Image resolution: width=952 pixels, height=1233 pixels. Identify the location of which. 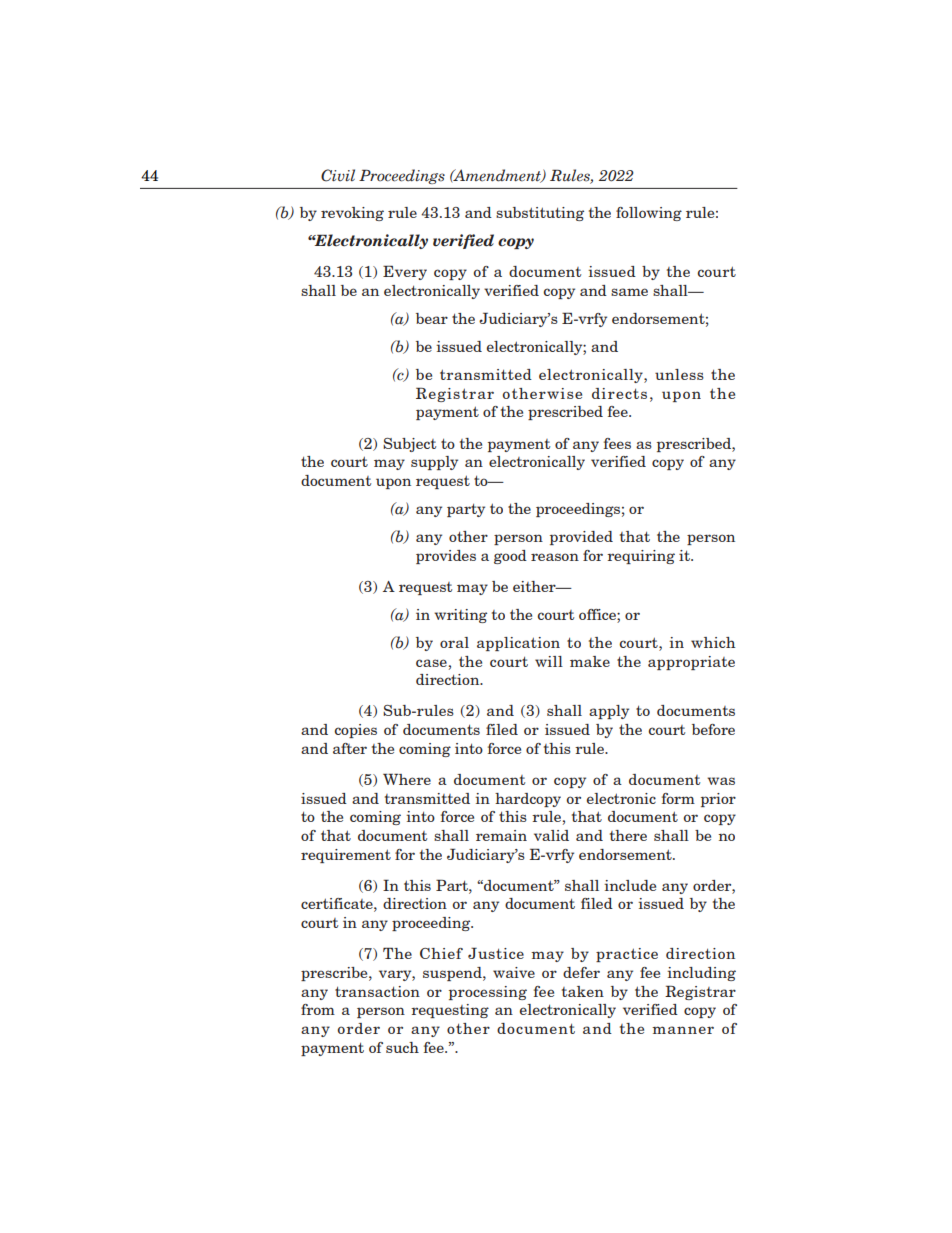
(713, 642).
